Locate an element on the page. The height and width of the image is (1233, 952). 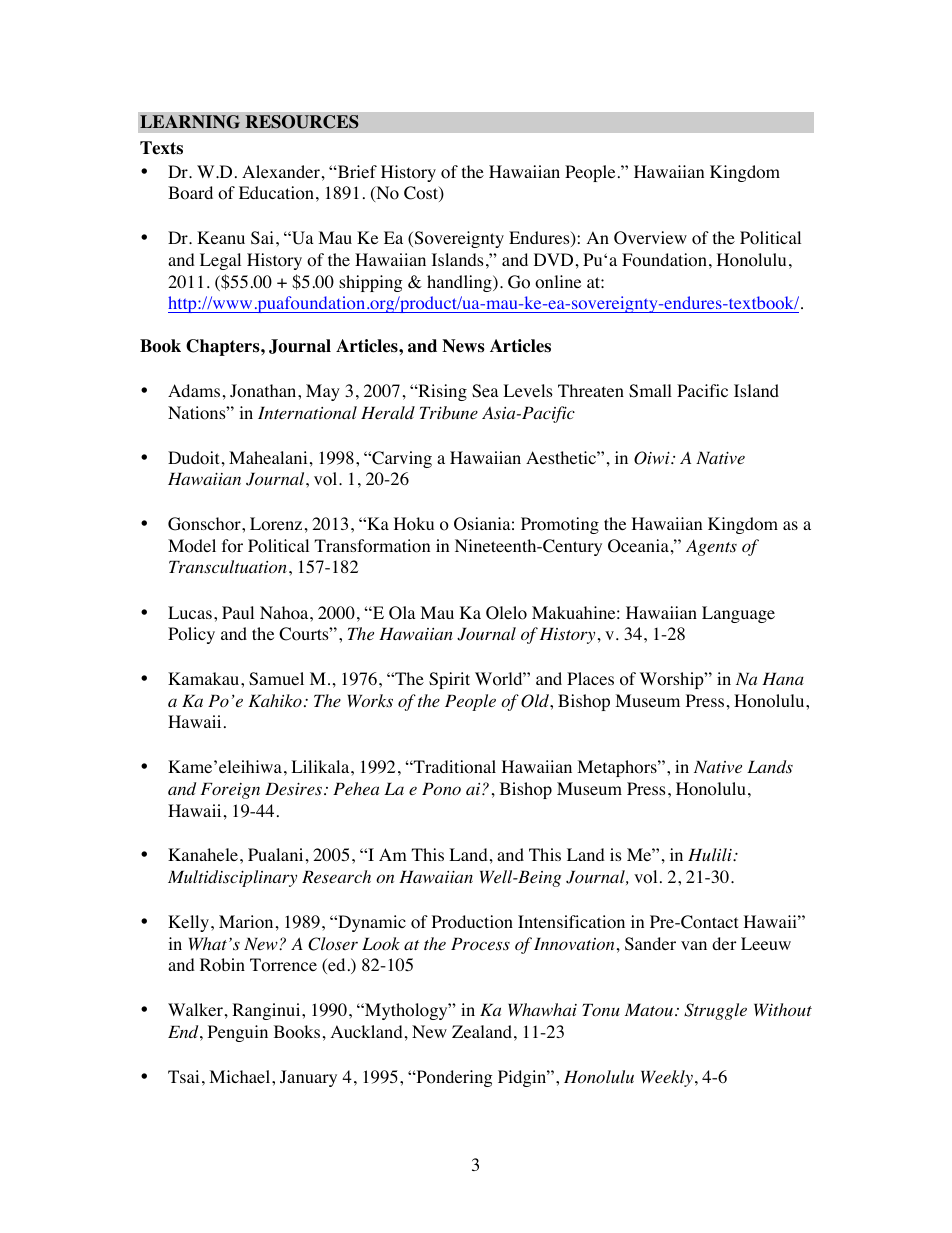
Jonathan is located at coordinates (264, 391).
